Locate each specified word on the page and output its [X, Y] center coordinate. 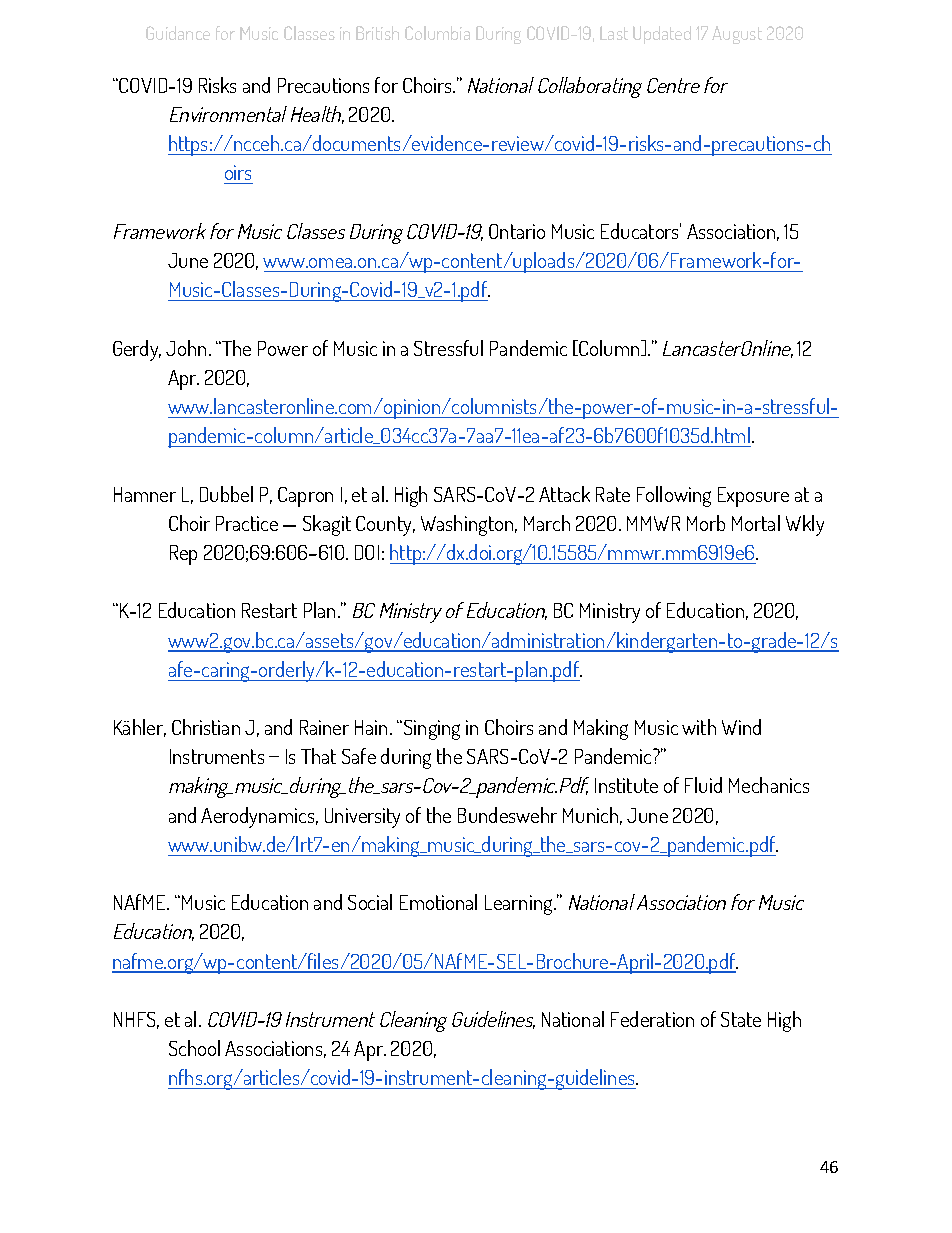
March [547, 523]
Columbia [437, 33]
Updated [662, 35]
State [741, 1019]
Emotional [438, 902]
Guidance [178, 33]
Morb [706, 523]
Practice [247, 523]
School [194, 1048]
